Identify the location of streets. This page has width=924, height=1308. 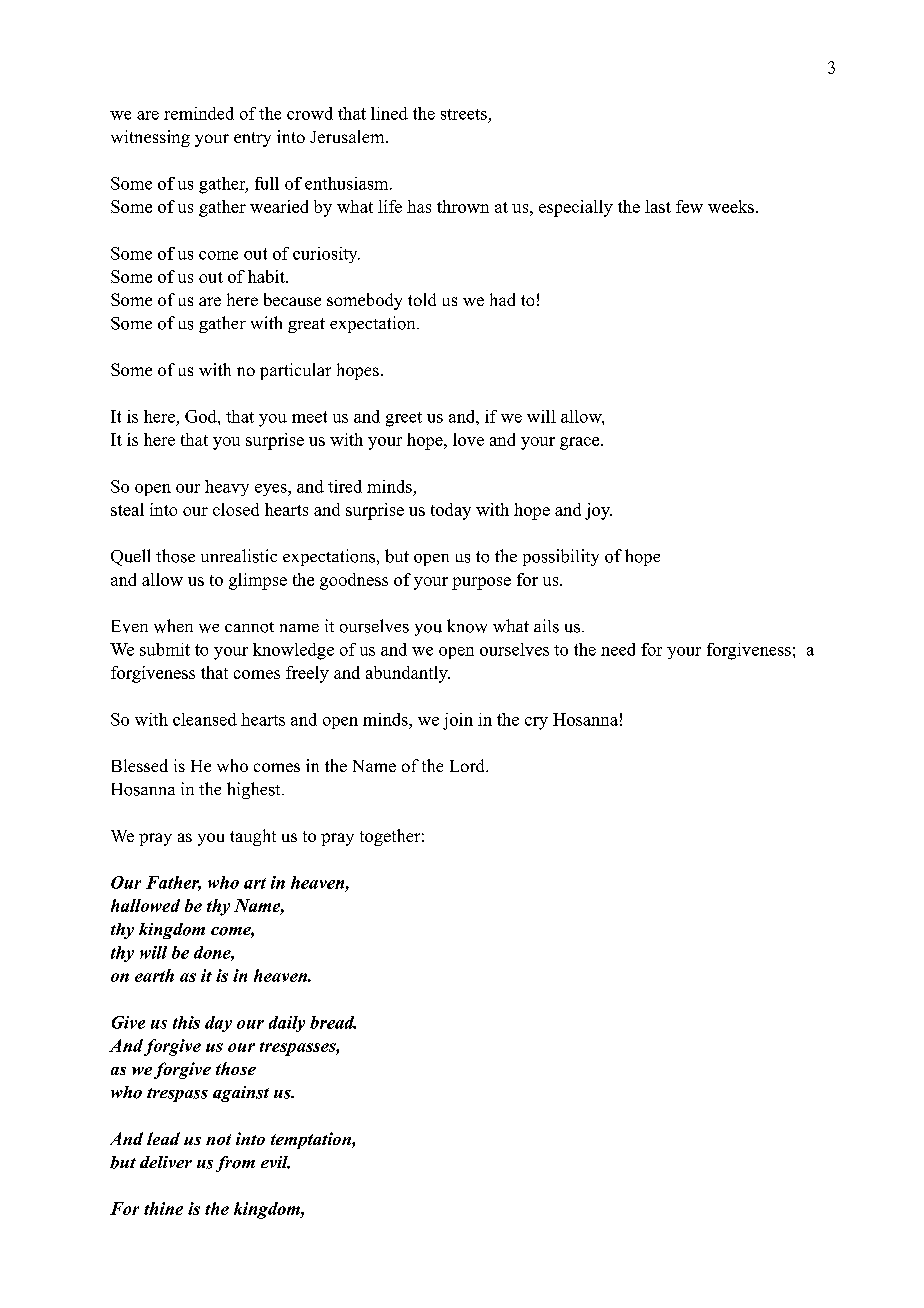
(464, 114).
